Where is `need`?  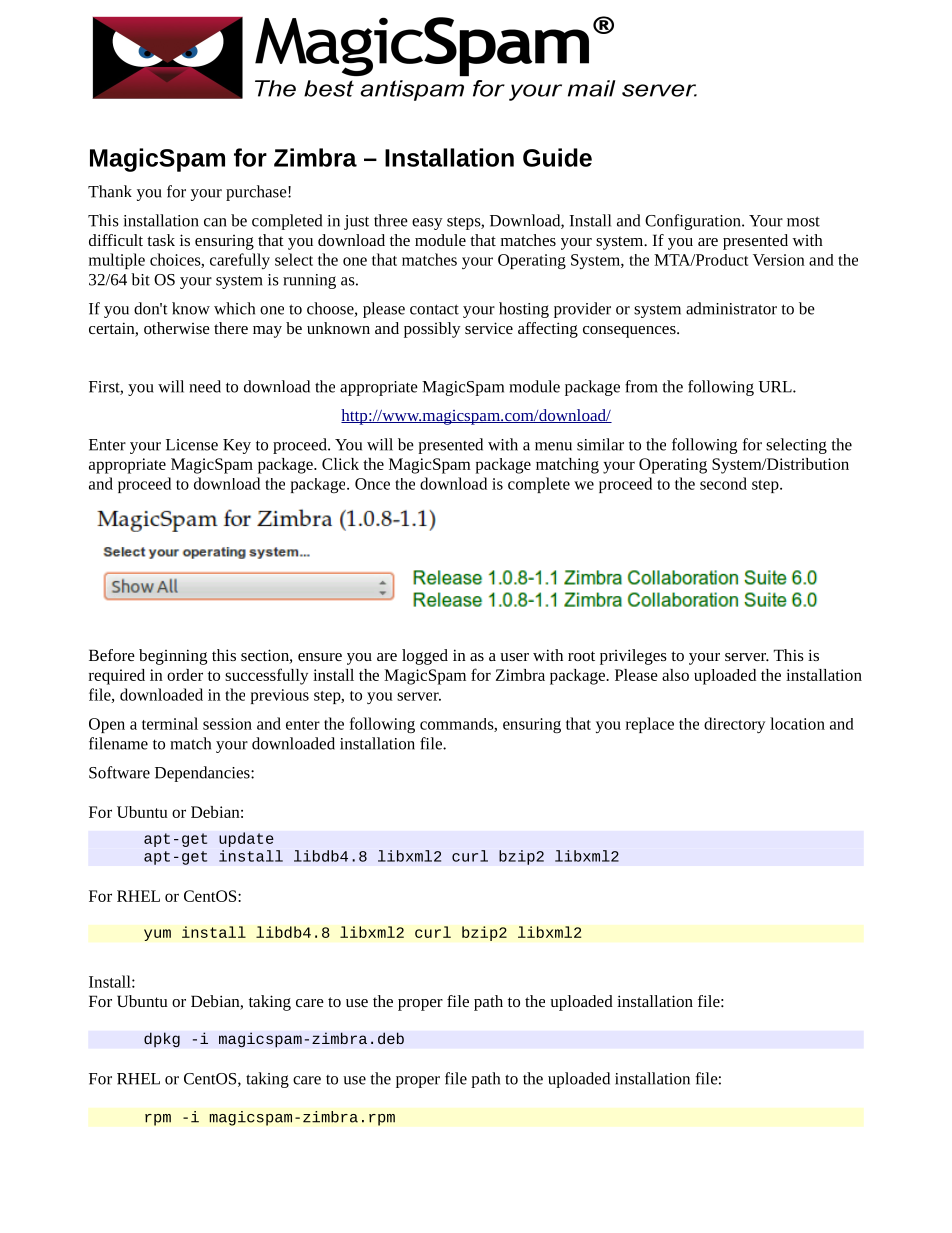
need is located at coordinates (205, 386).
